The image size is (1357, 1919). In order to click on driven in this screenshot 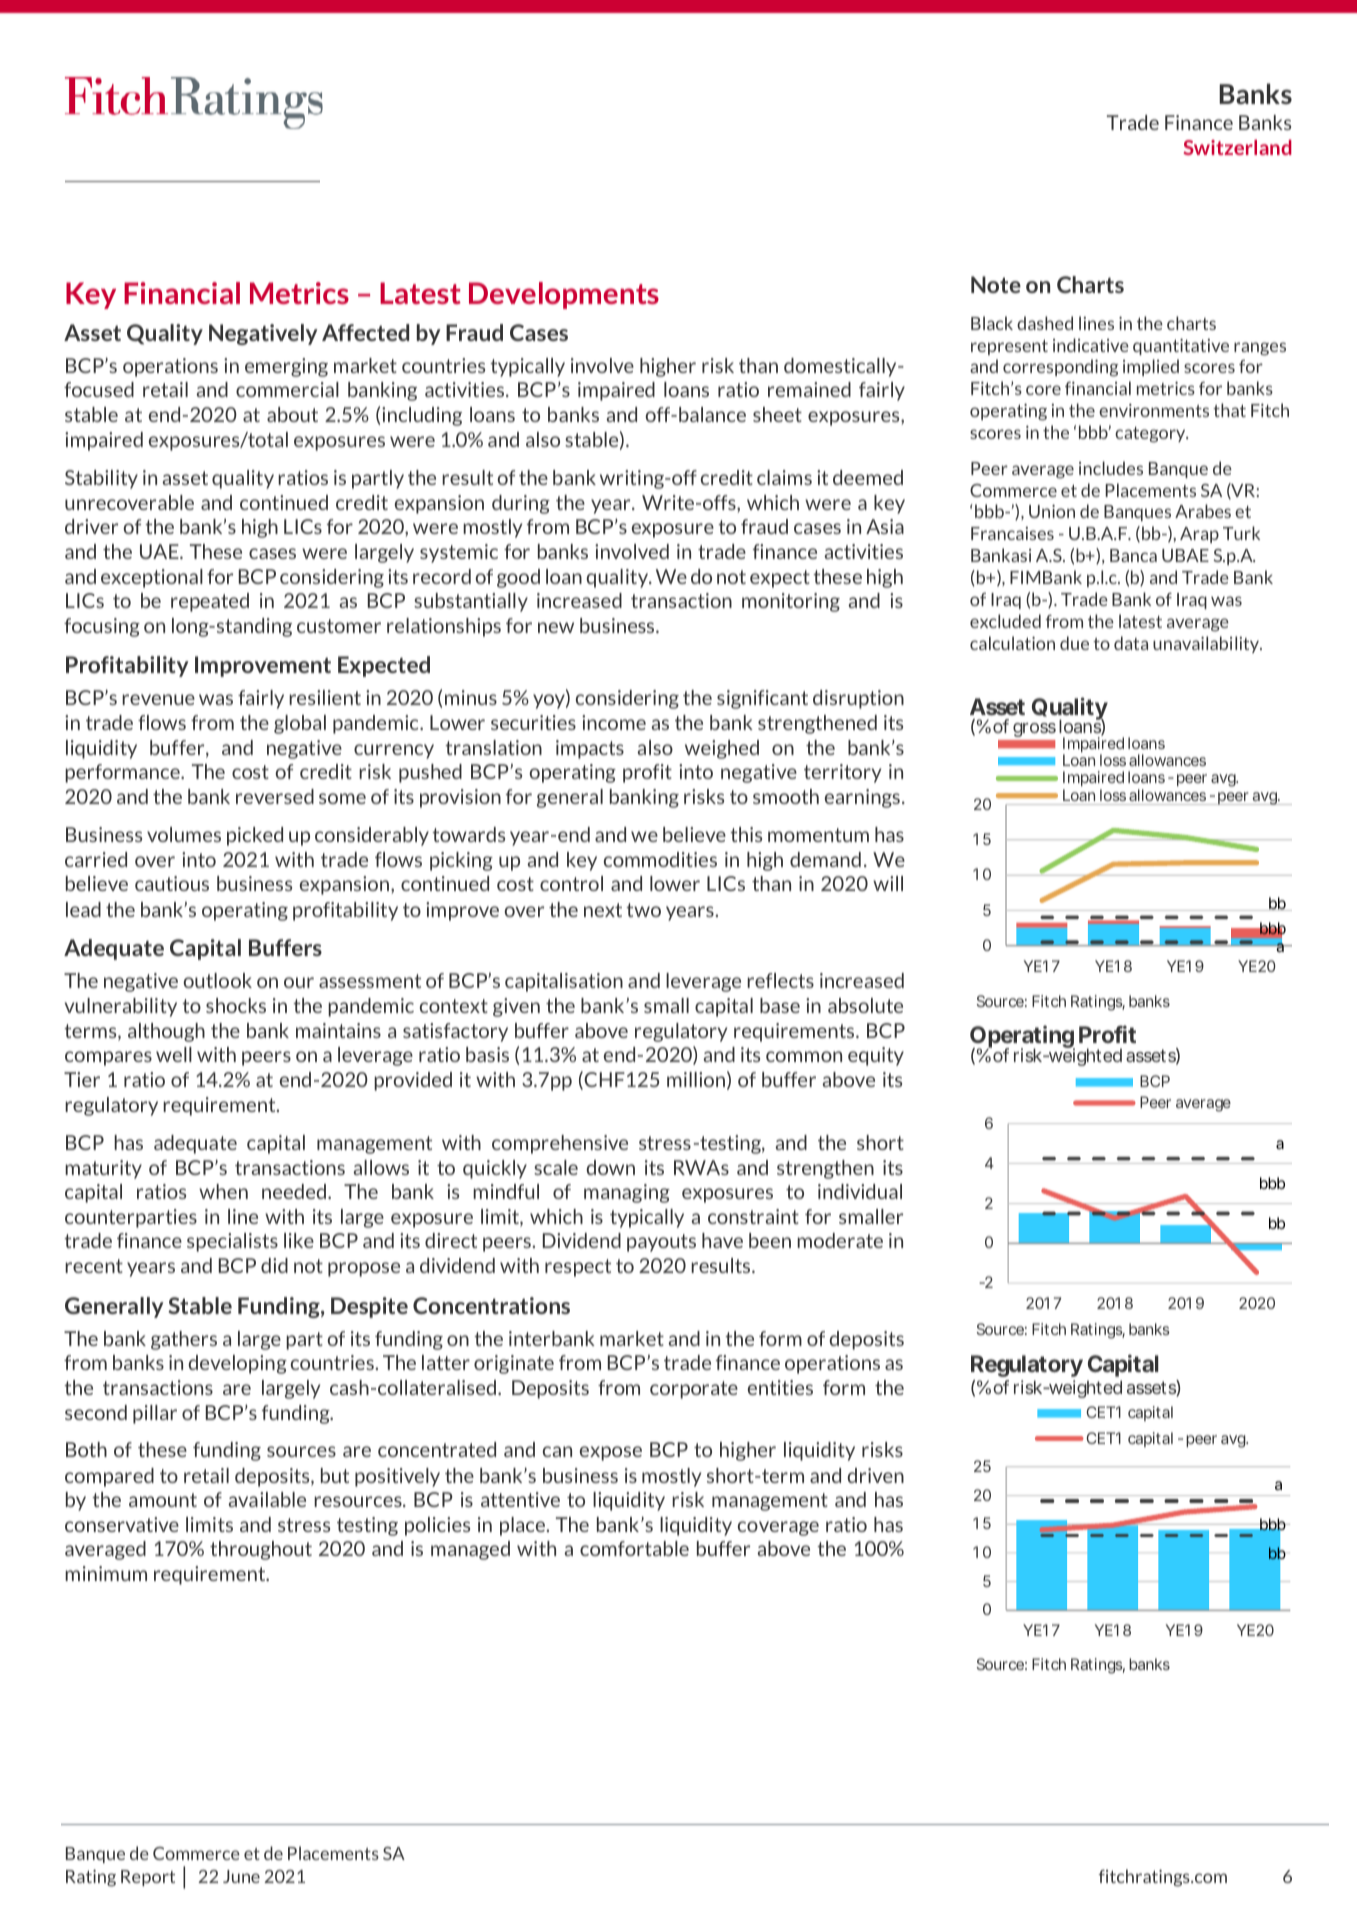, I will do `click(875, 1475)`.
